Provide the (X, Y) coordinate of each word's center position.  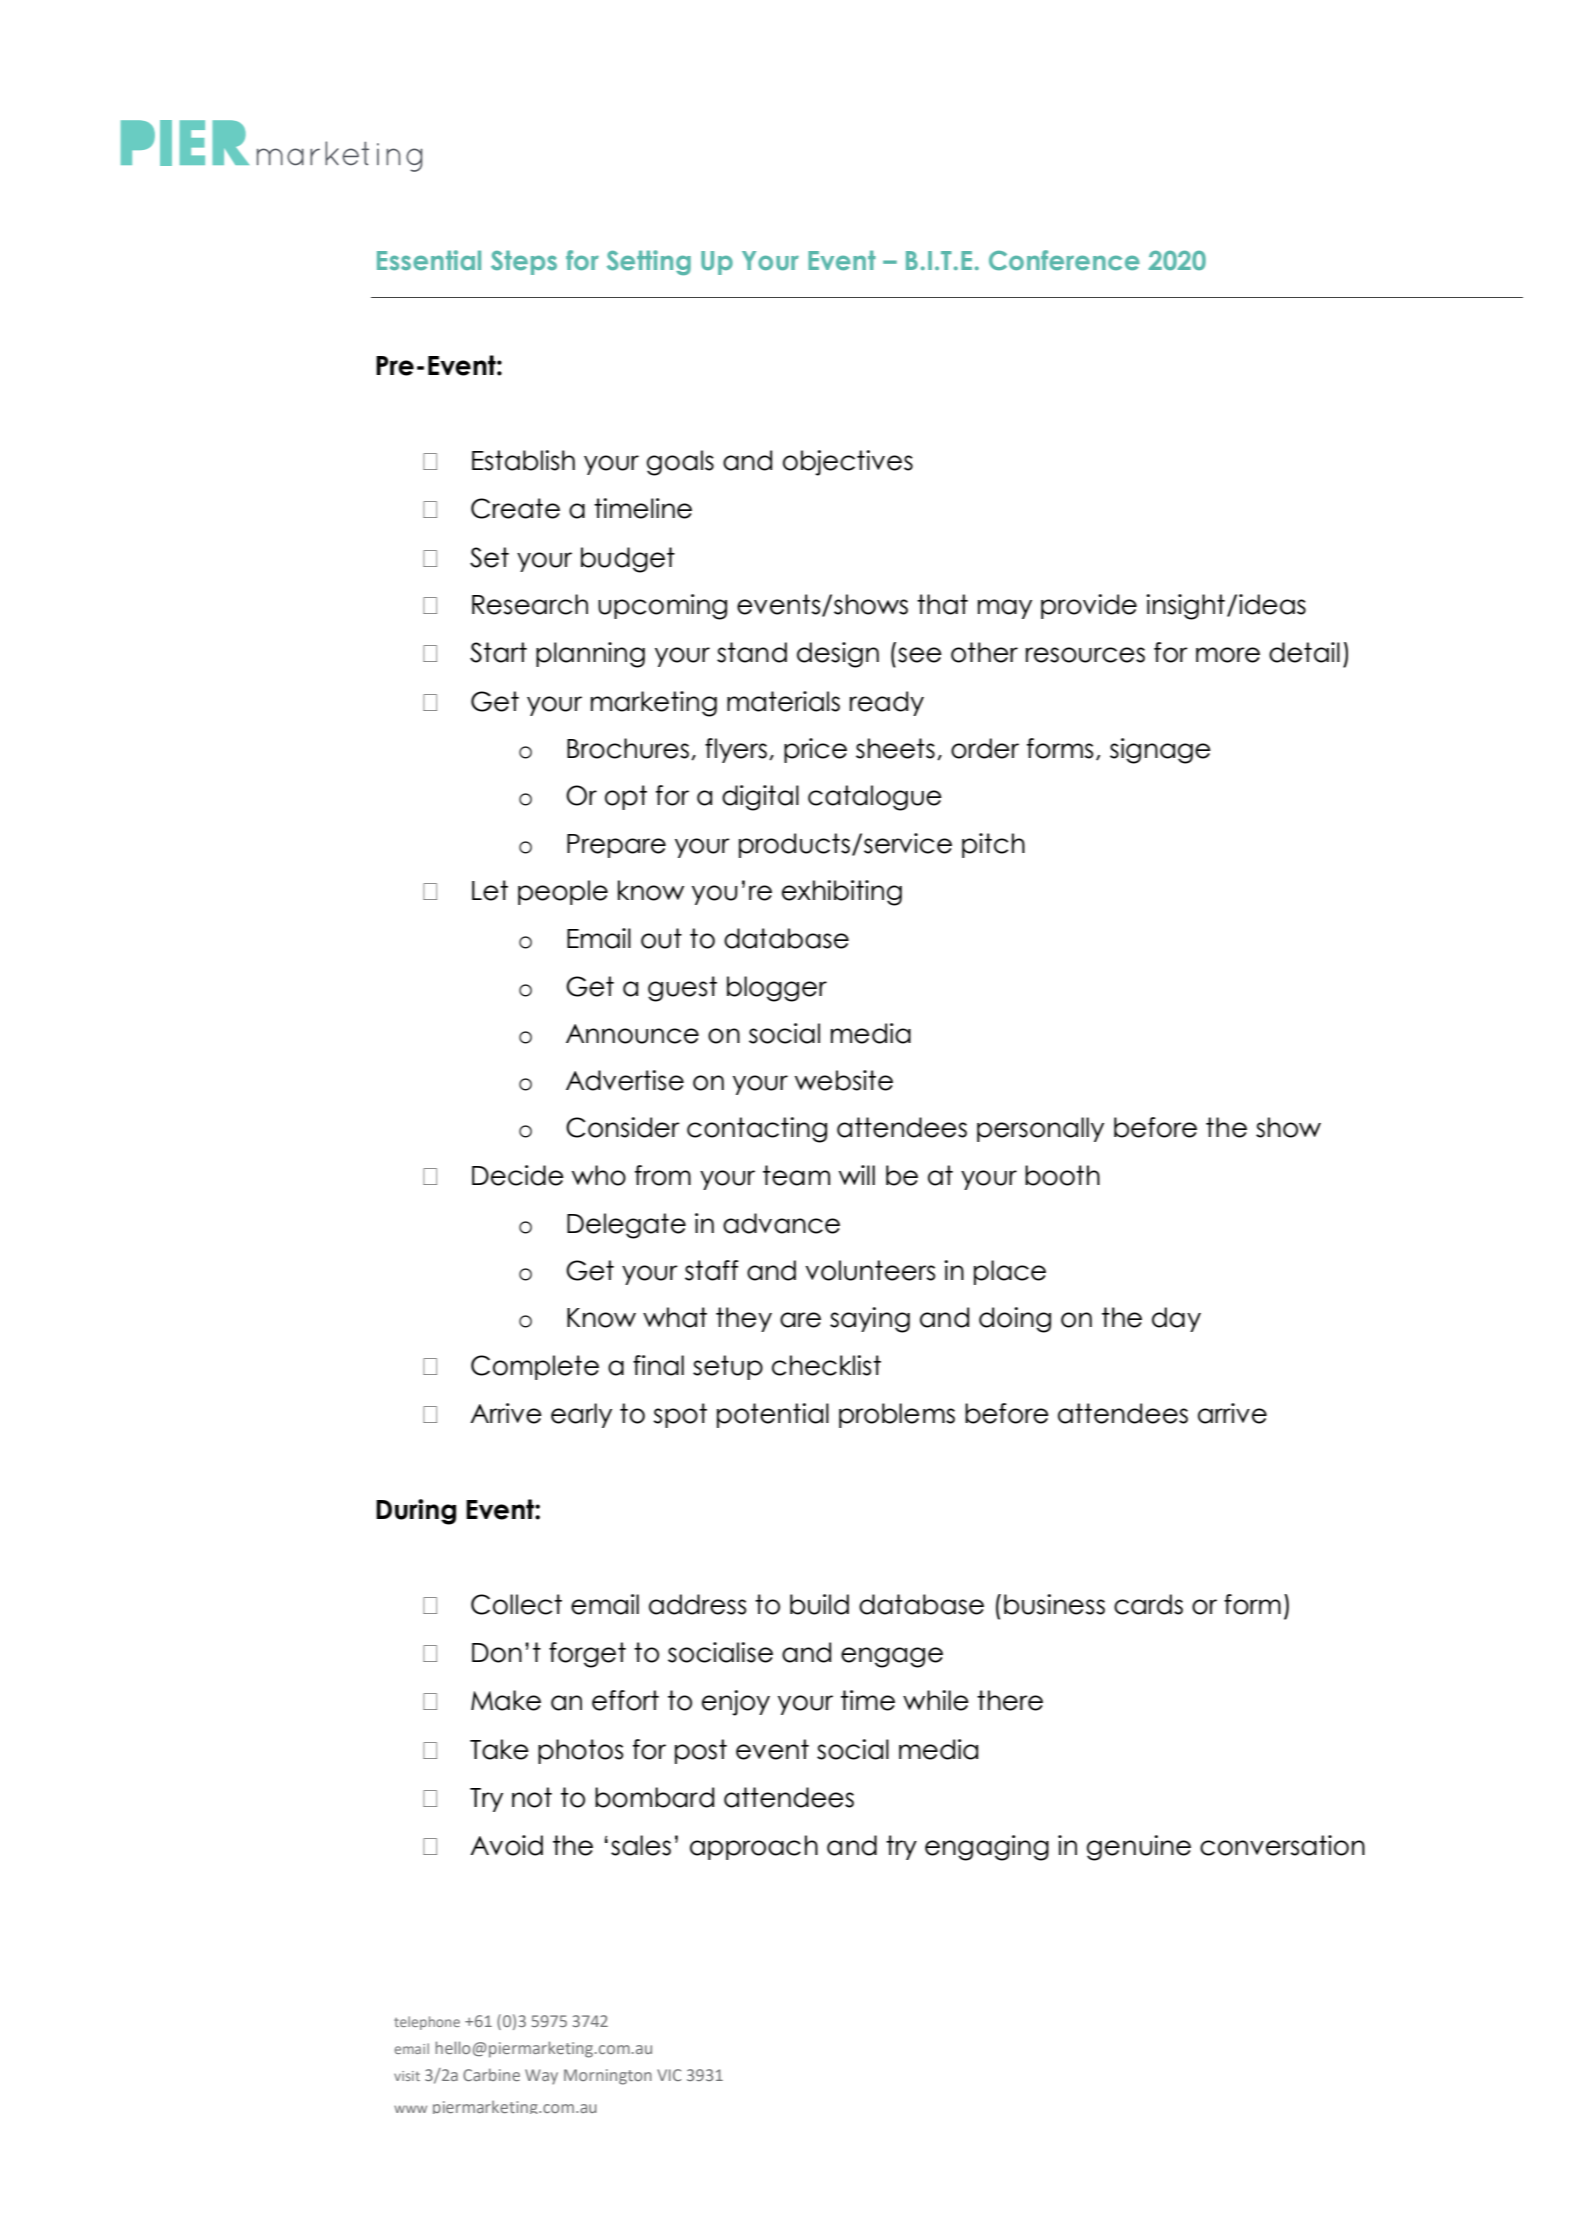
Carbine (491, 2074)
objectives (848, 463)
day (1176, 1319)
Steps (524, 262)
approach (754, 1847)
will (857, 1175)
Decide (518, 1175)
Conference (1064, 260)
